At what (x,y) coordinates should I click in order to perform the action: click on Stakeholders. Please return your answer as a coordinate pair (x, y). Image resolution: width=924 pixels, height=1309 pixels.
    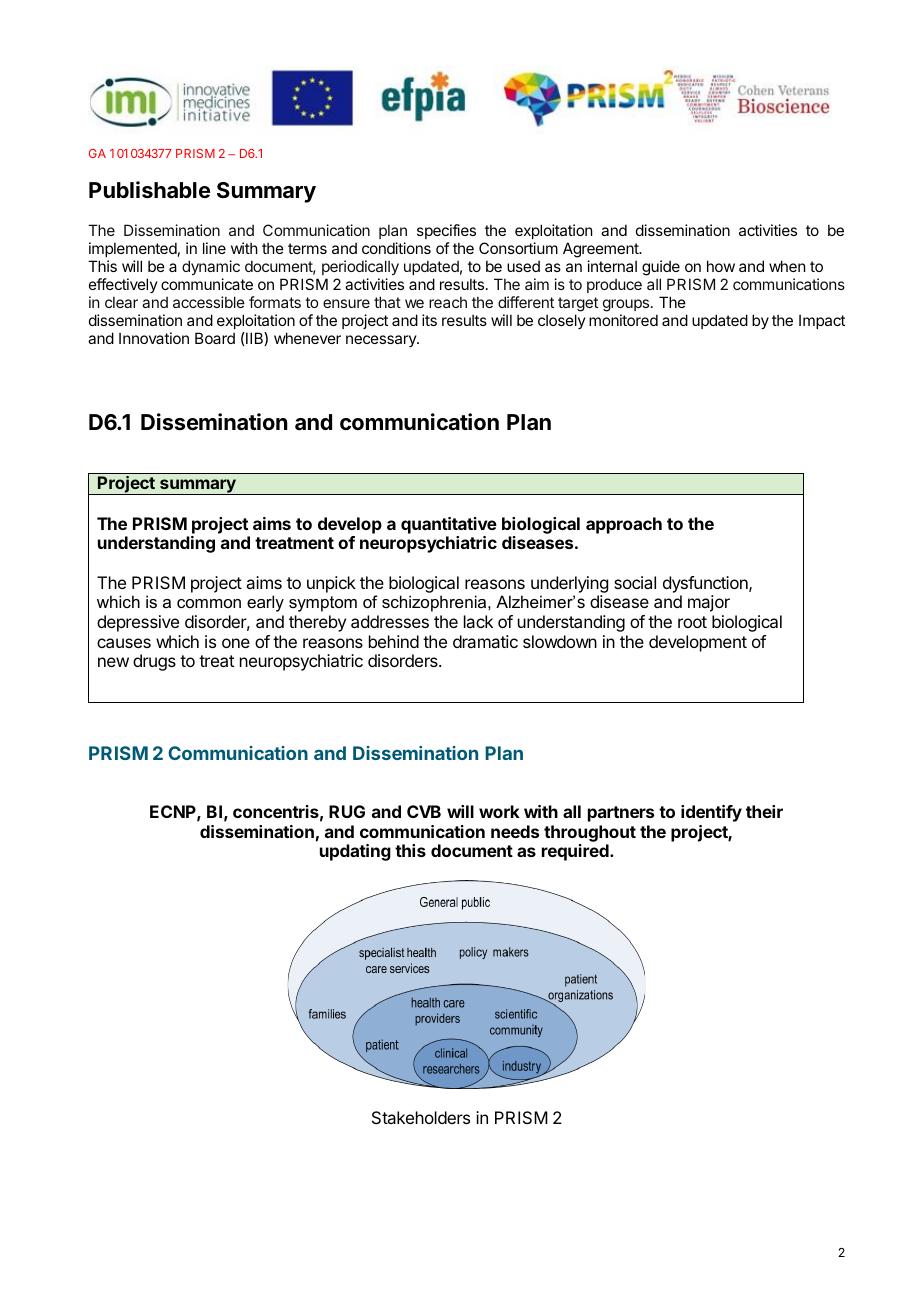
    Looking at the image, I should click on (421, 1117).
